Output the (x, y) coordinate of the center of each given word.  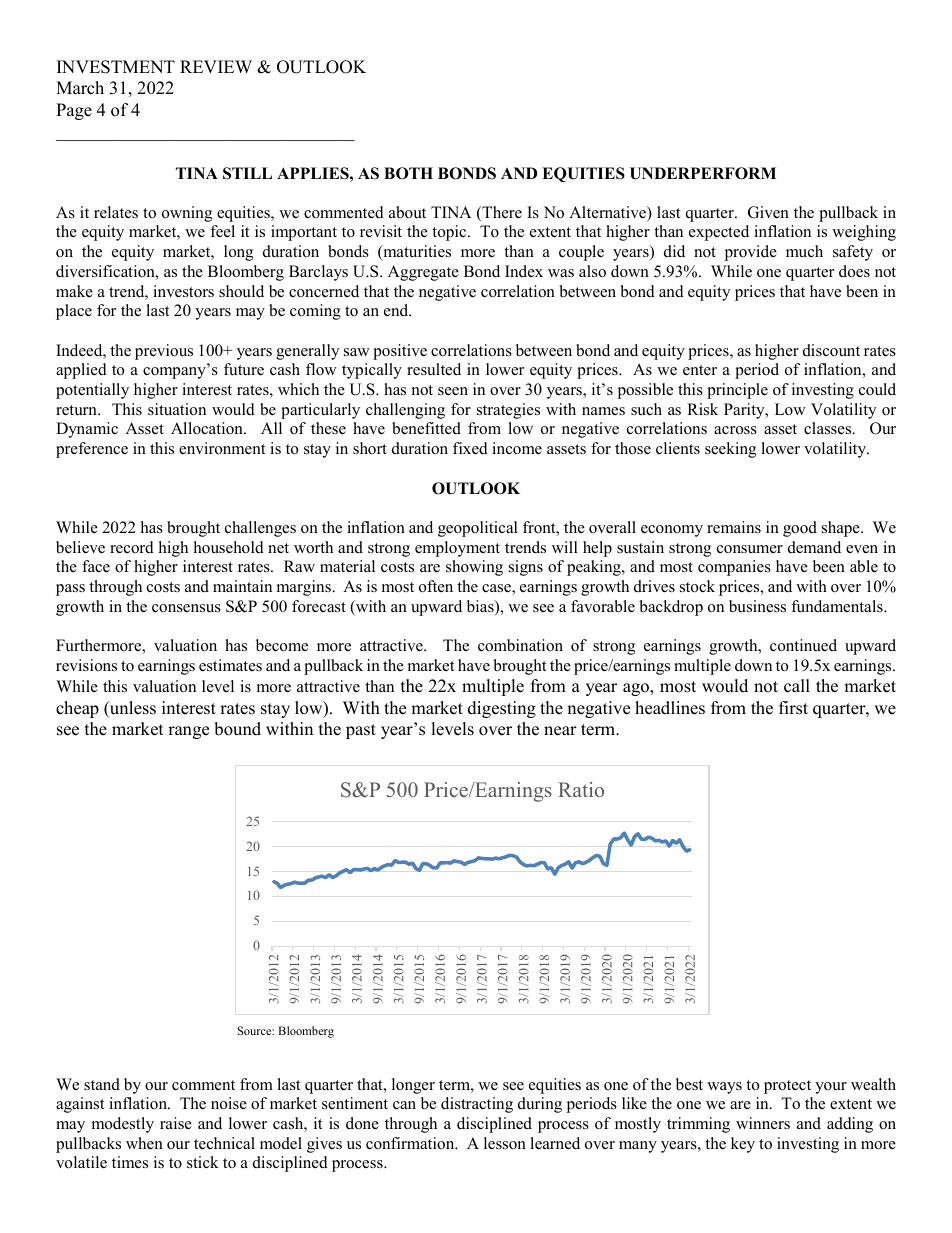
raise (176, 1123)
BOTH (408, 173)
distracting (477, 1105)
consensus (186, 608)
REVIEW (216, 66)
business (757, 606)
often (436, 586)
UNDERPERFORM (703, 173)
